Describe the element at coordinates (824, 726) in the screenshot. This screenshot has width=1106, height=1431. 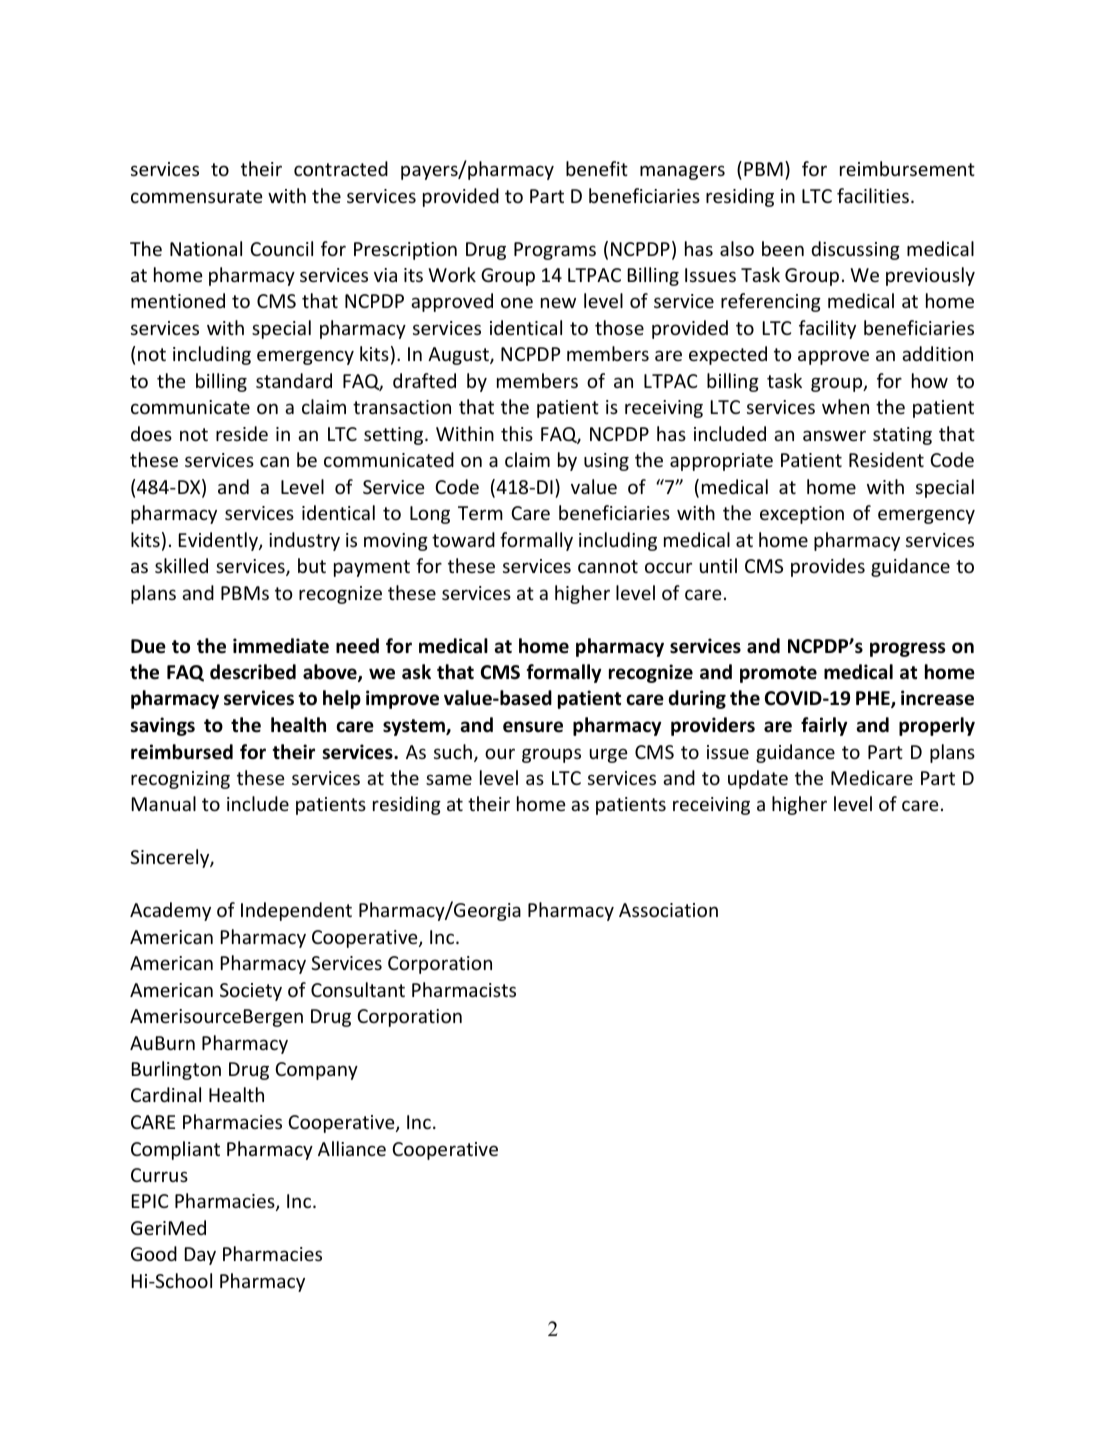
I see `fairly` at that location.
